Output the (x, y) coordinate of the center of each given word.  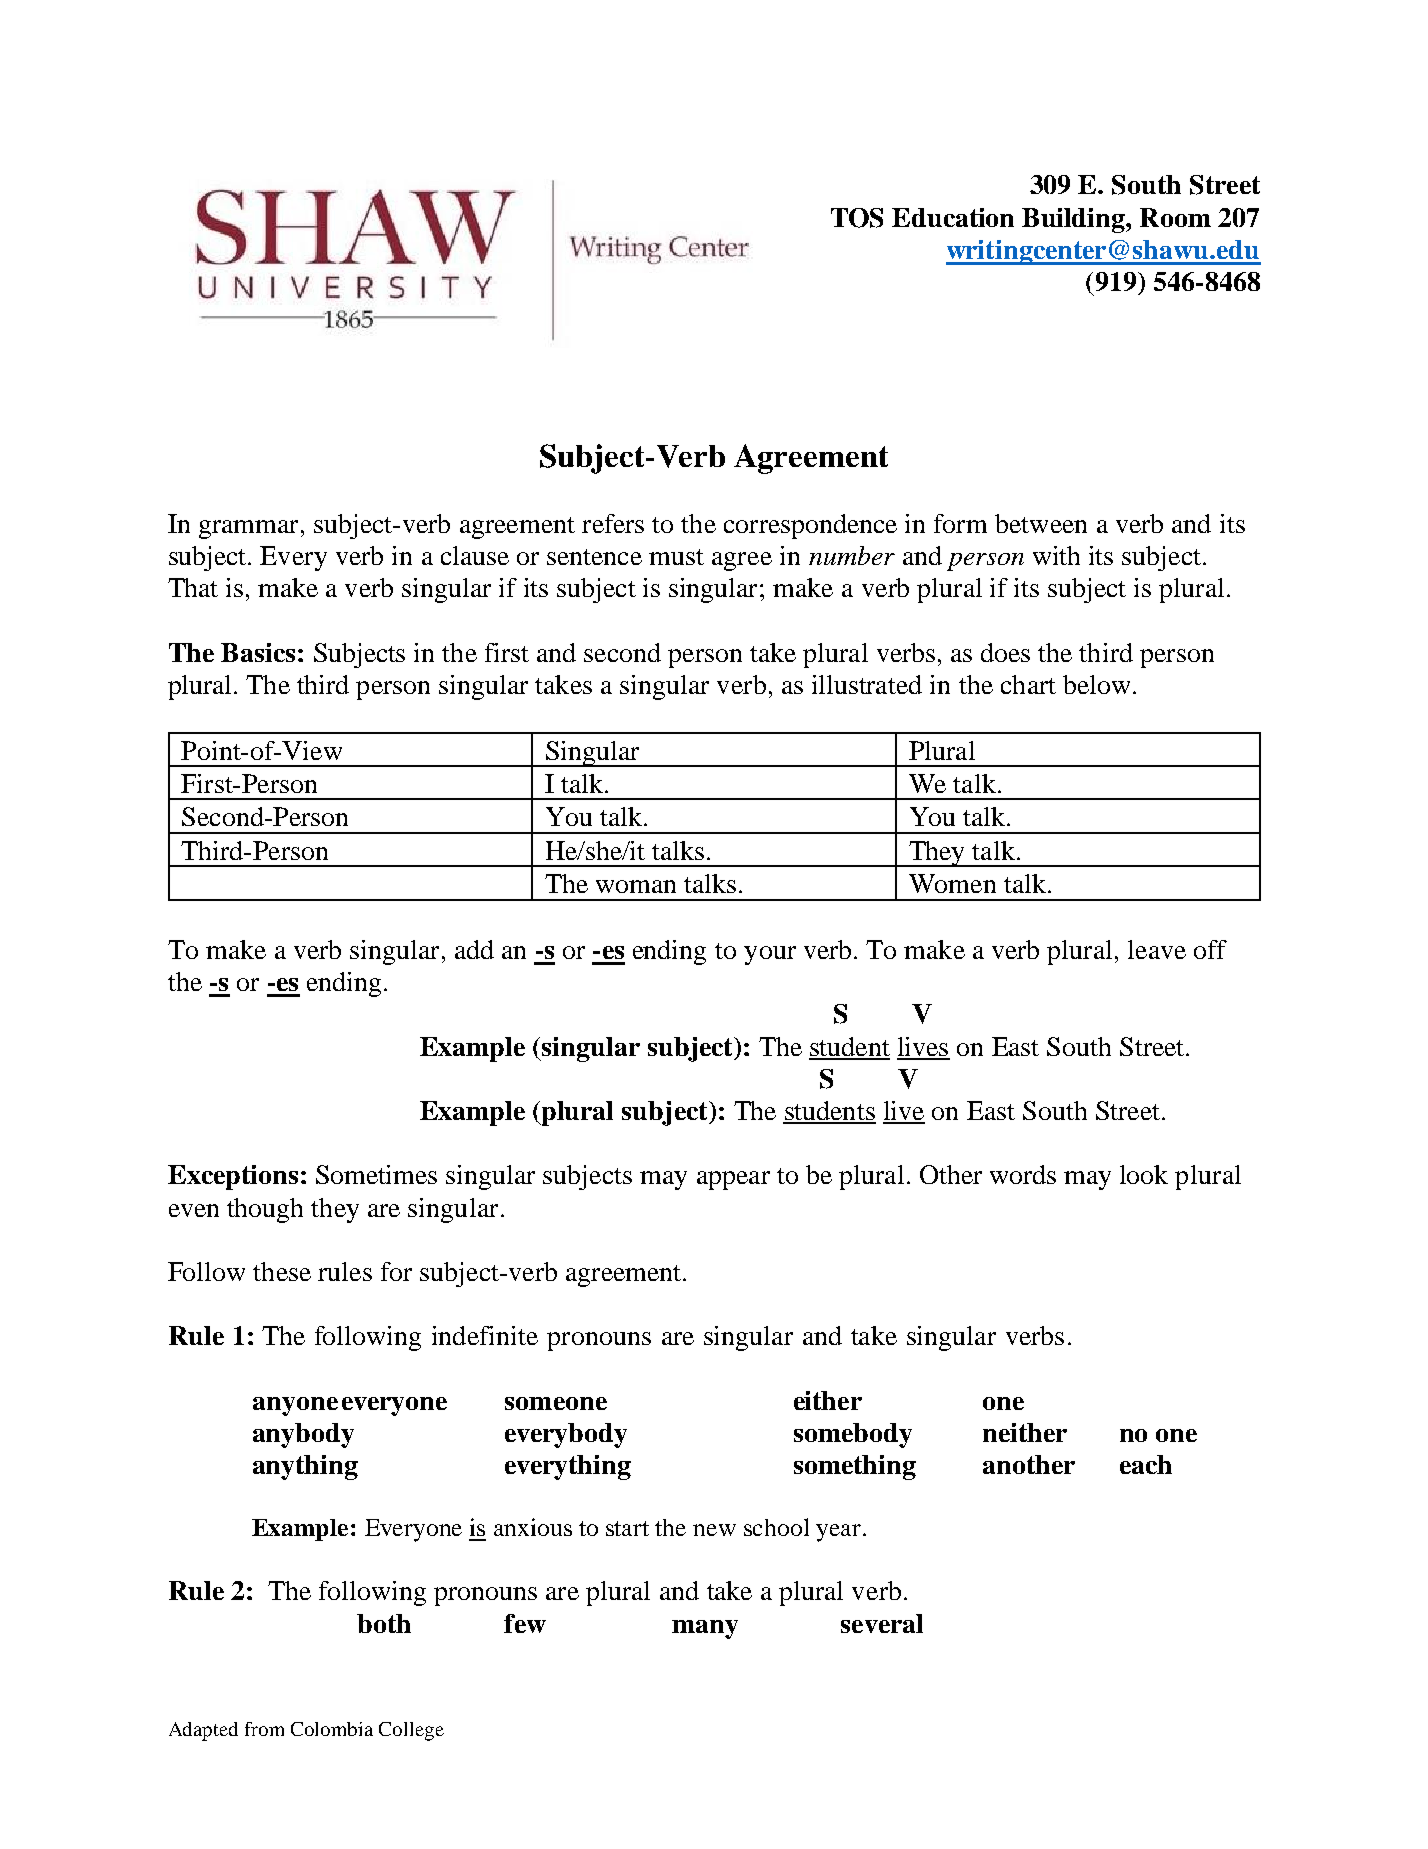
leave (1157, 949)
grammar (248, 529)
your (770, 955)
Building (1074, 220)
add (474, 949)
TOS (857, 218)
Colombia (332, 1729)
